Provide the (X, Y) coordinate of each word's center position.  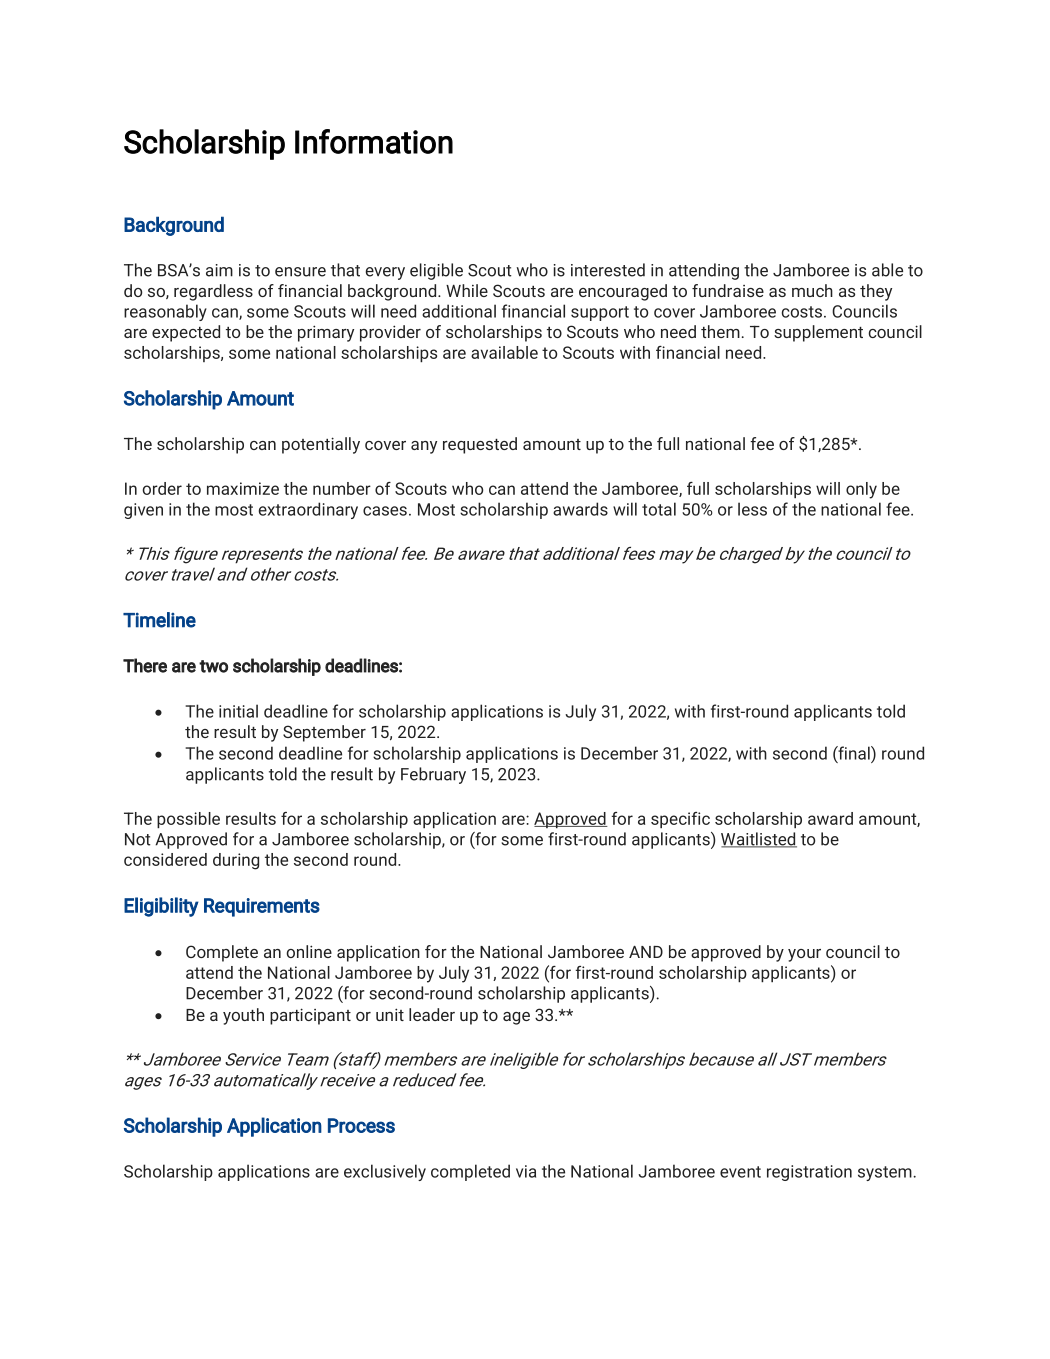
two (213, 666)
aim (219, 270)
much (812, 290)
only (861, 490)
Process (361, 1125)
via (526, 1171)
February (433, 775)
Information (374, 141)
